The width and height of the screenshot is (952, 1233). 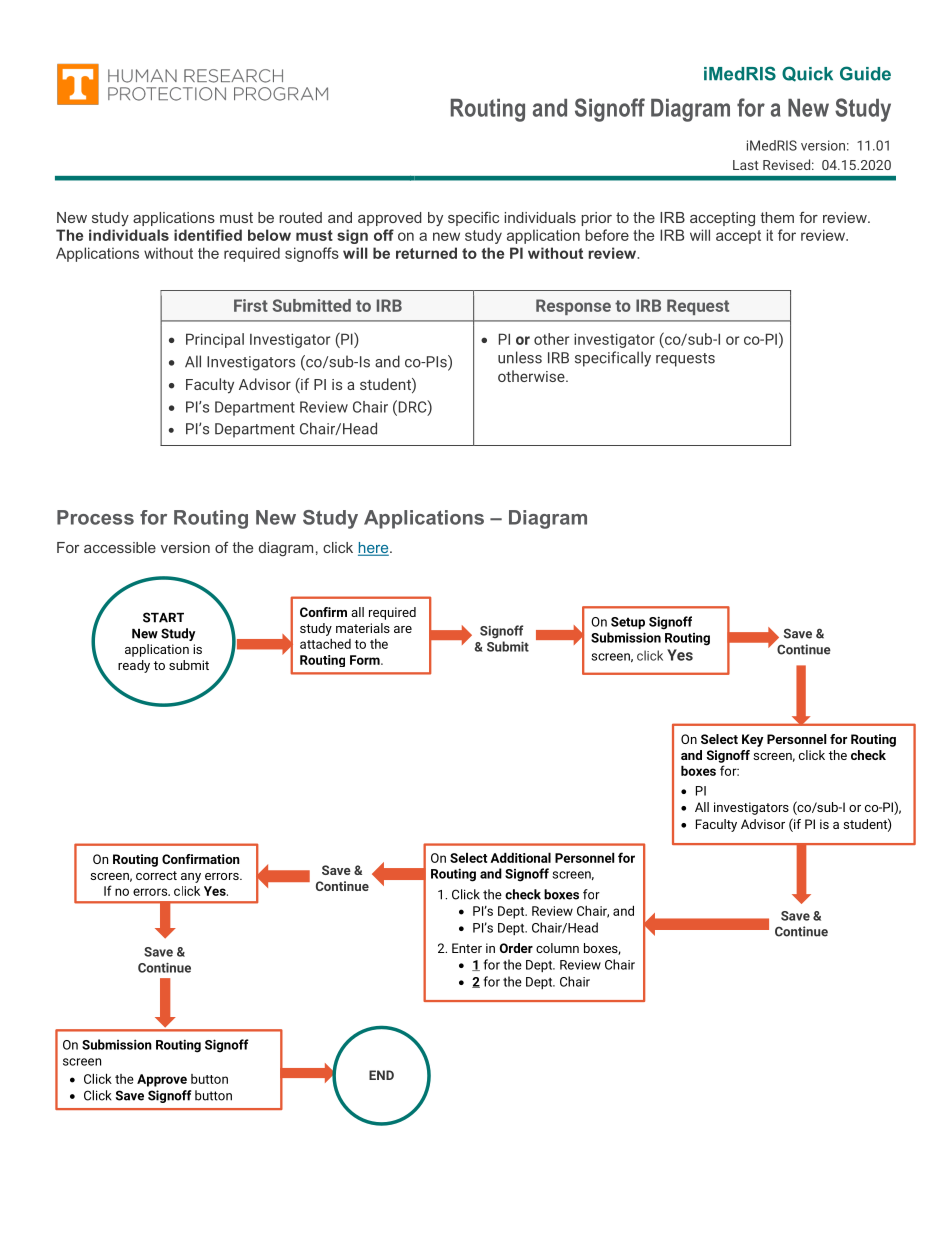 I want to click on Key, so click(x=753, y=740).
